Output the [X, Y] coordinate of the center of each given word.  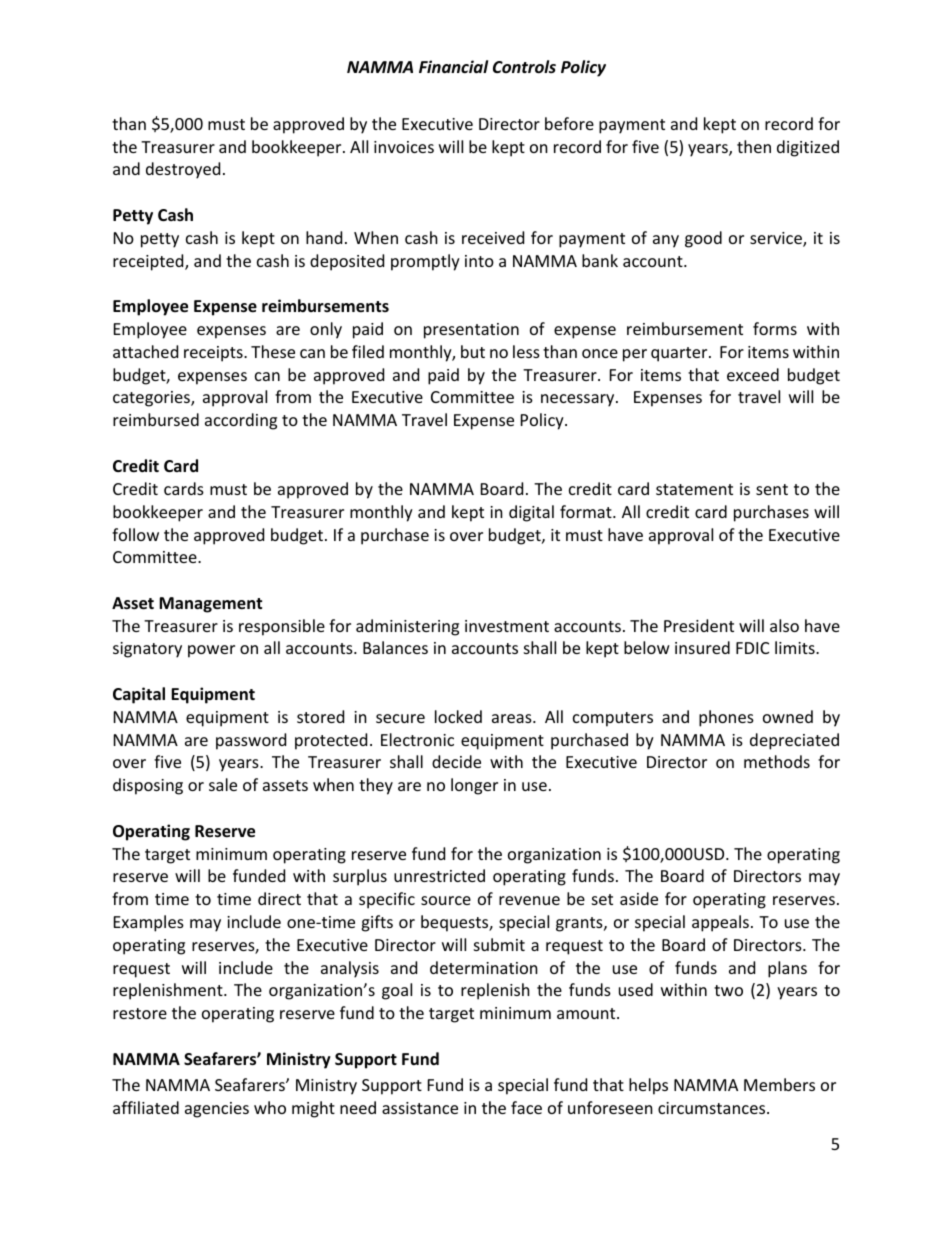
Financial [453, 66]
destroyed [183, 170]
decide [456, 761]
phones [726, 718]
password [251, 741]
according [241, 421]
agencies [217, 1110]
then [754, 146]
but [473, 351]
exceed [753, 374]
